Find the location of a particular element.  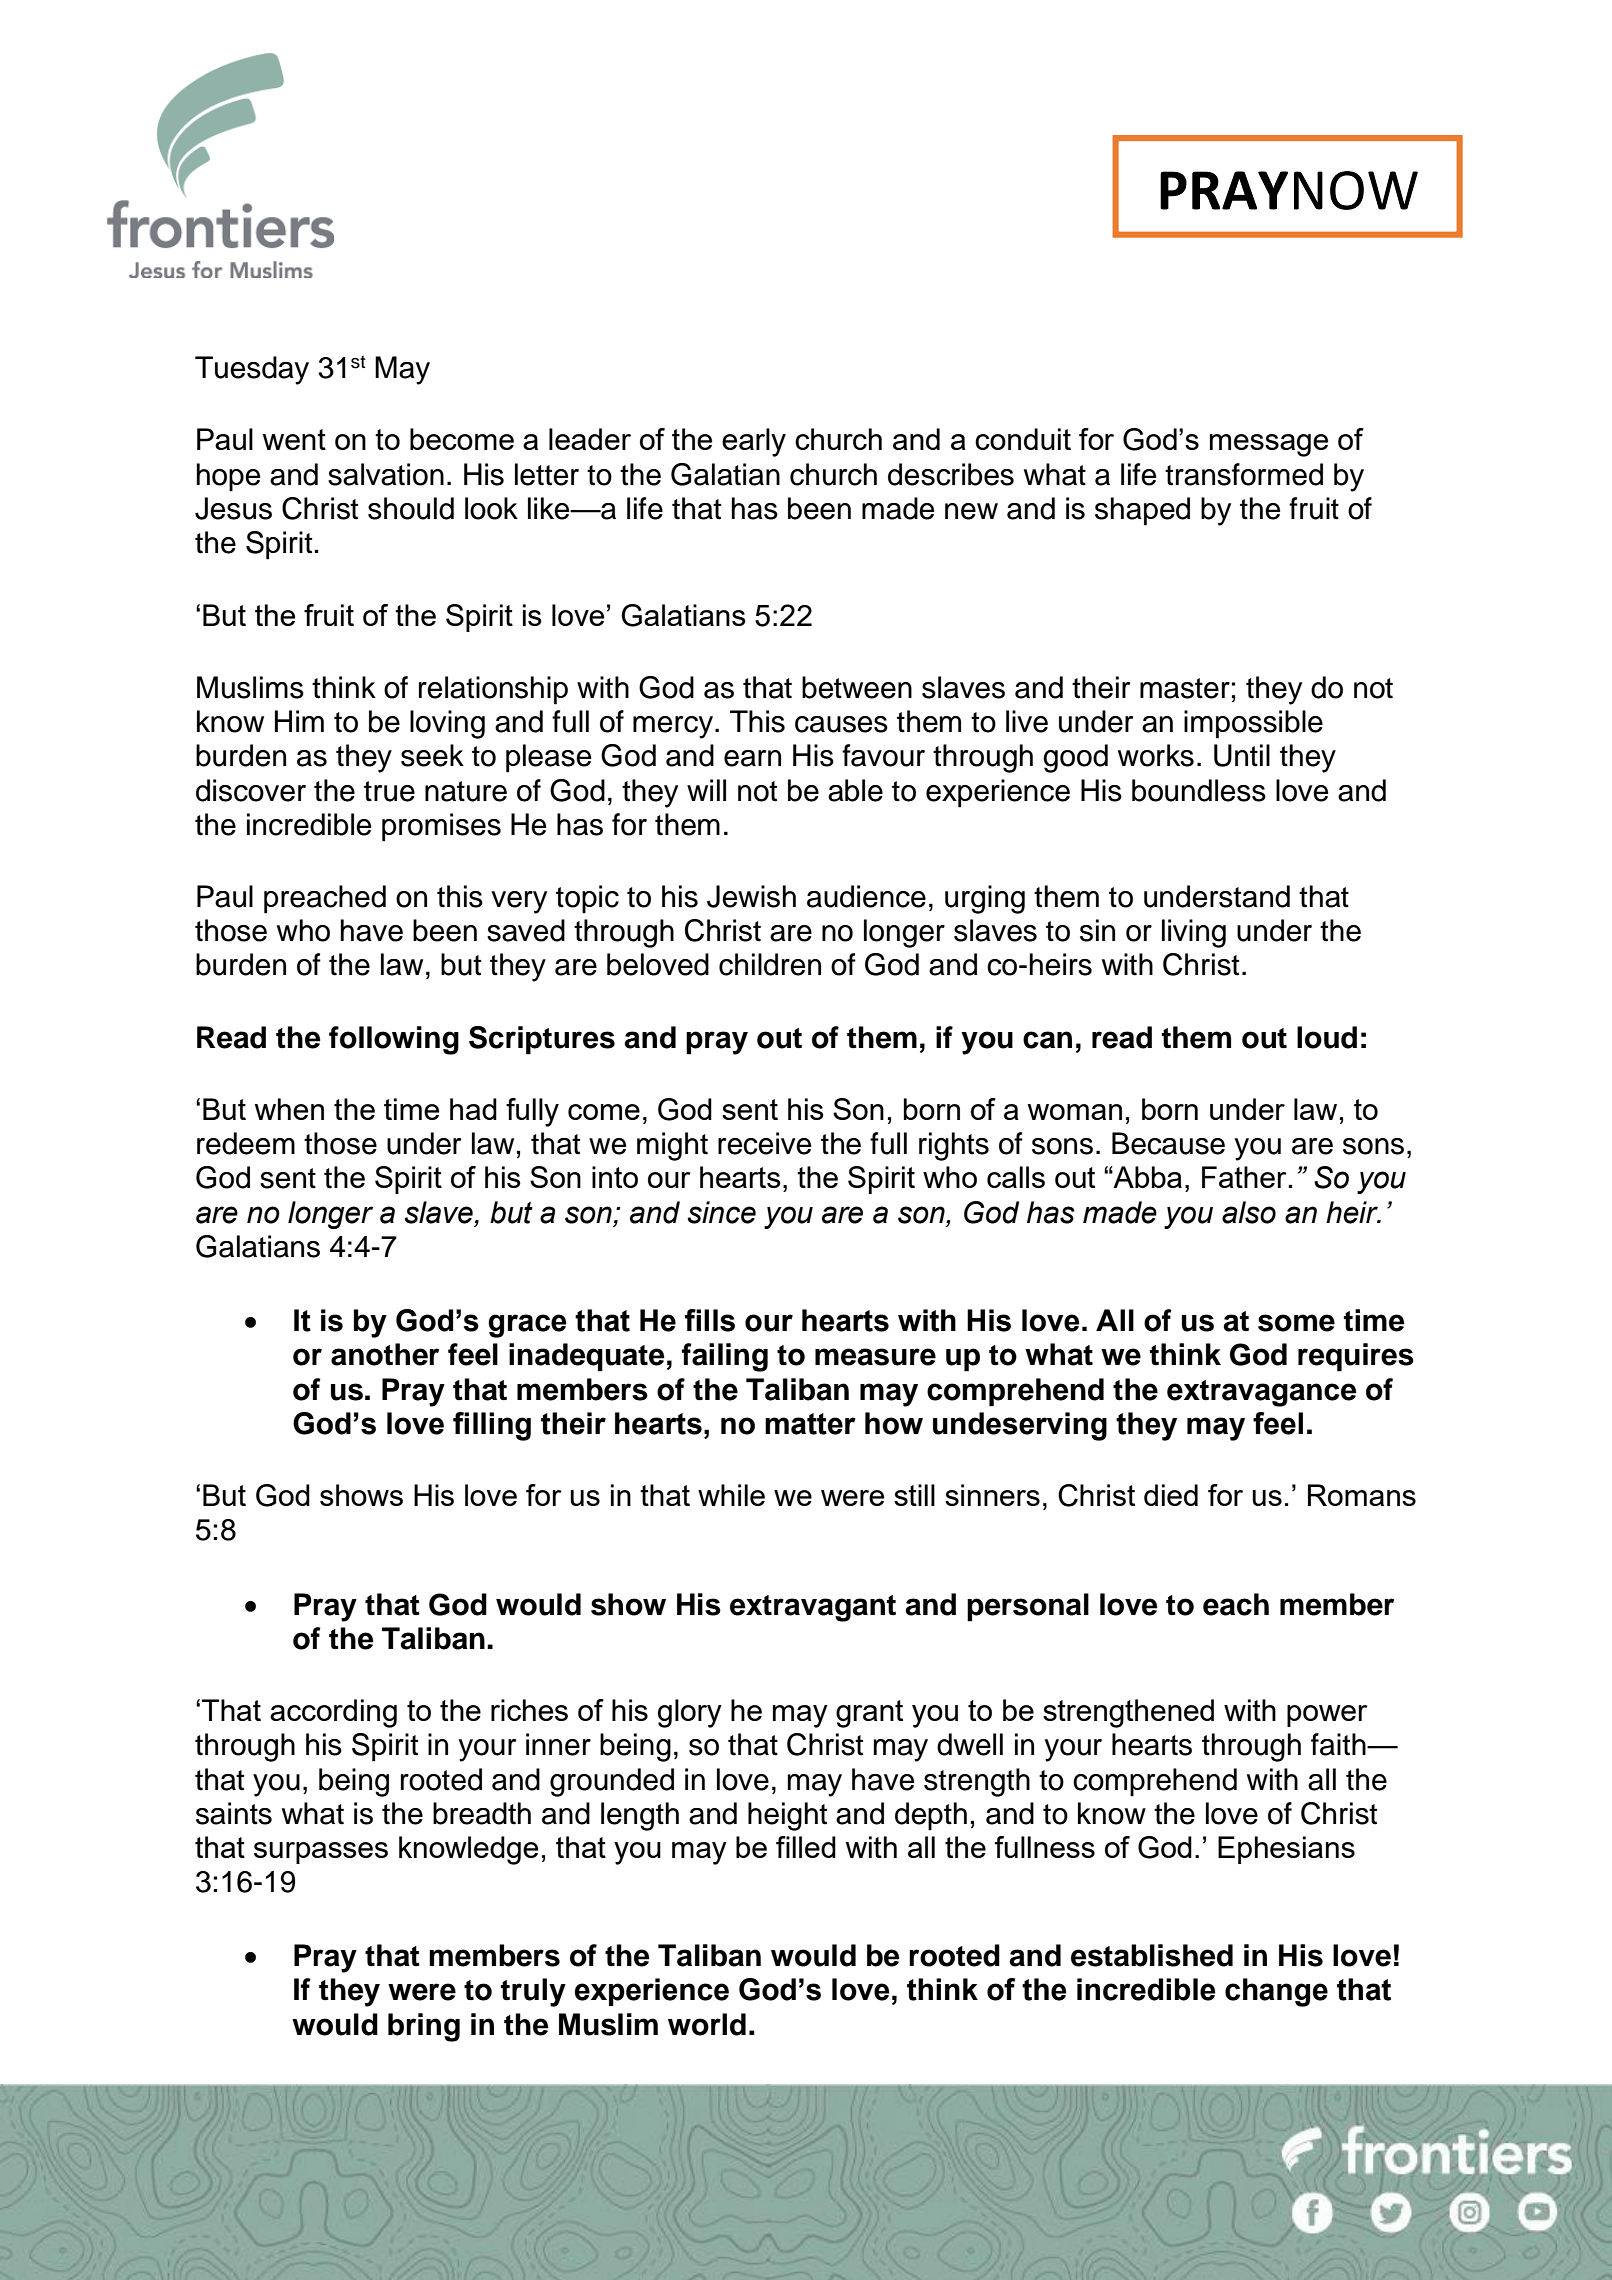

redeem is located at coordinates (246, 1143).
